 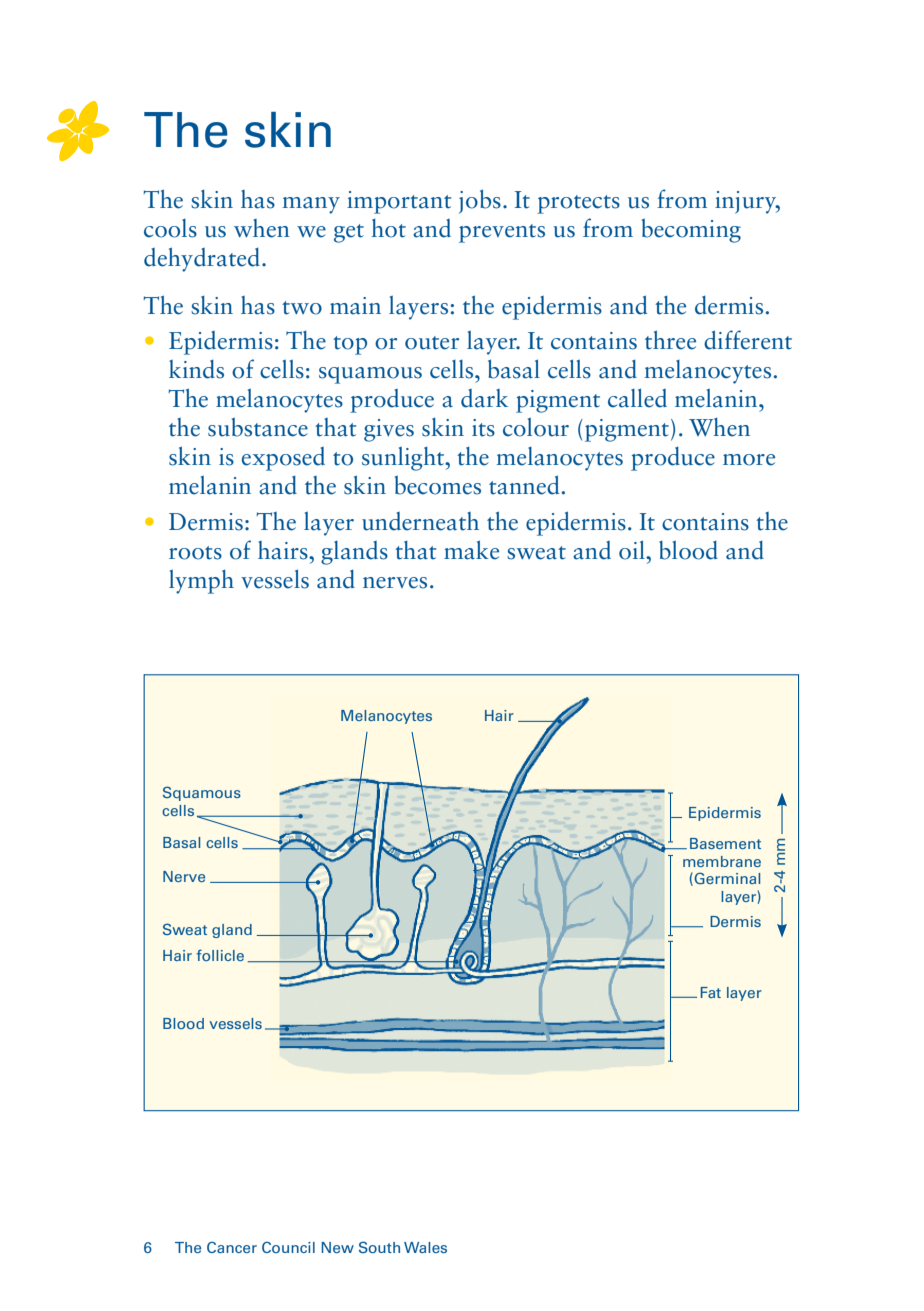 I want to click on Wales, so click(x=425, y=1247).
